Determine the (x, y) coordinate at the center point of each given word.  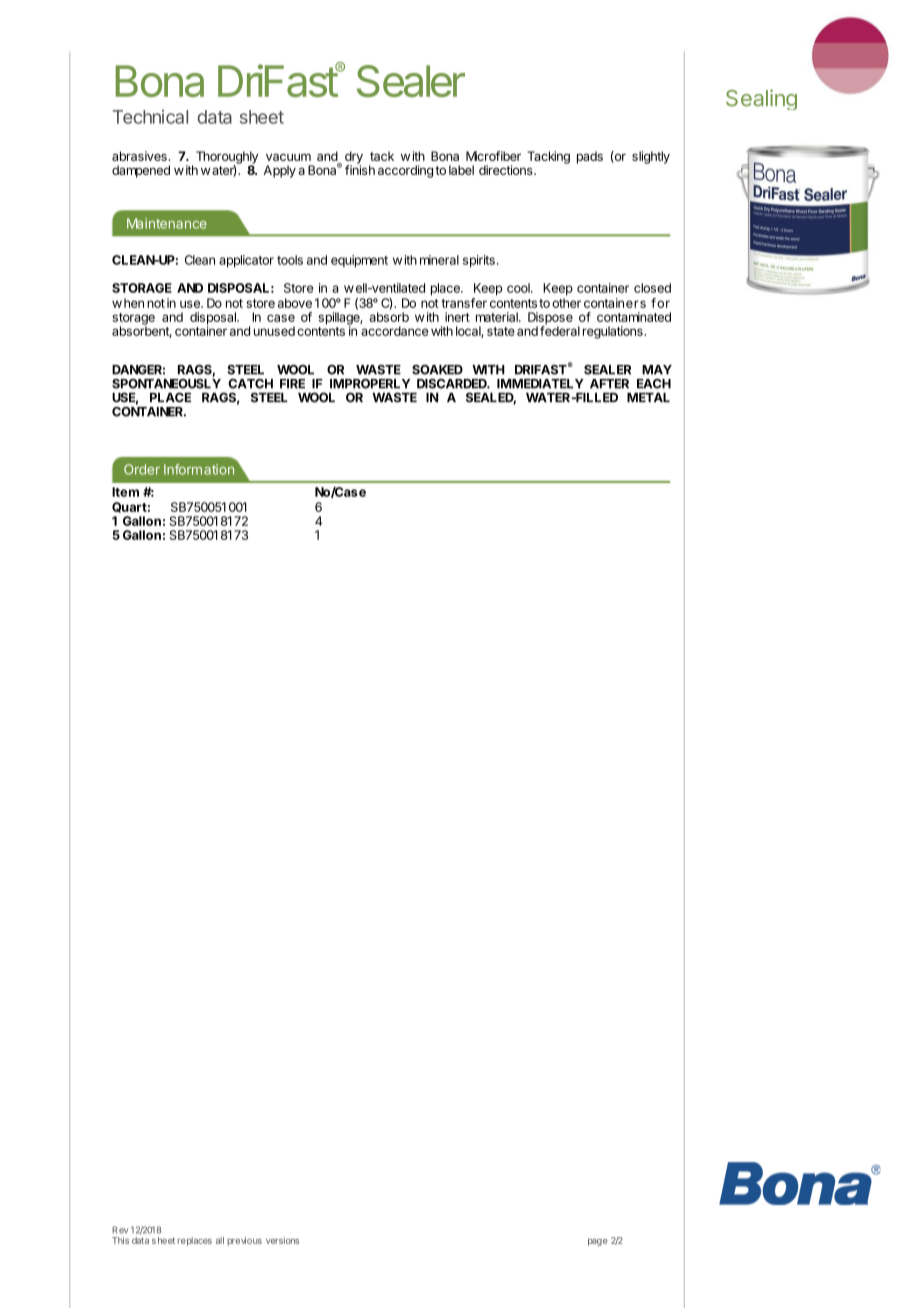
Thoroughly (227, 158)
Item (125, 492)
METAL (648, 397)
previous (244, 1241)
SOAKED (437, 370)
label (461, 170)
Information (199, 469)
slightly (651, 157)
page (597, 1242)
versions (282, 1240)
